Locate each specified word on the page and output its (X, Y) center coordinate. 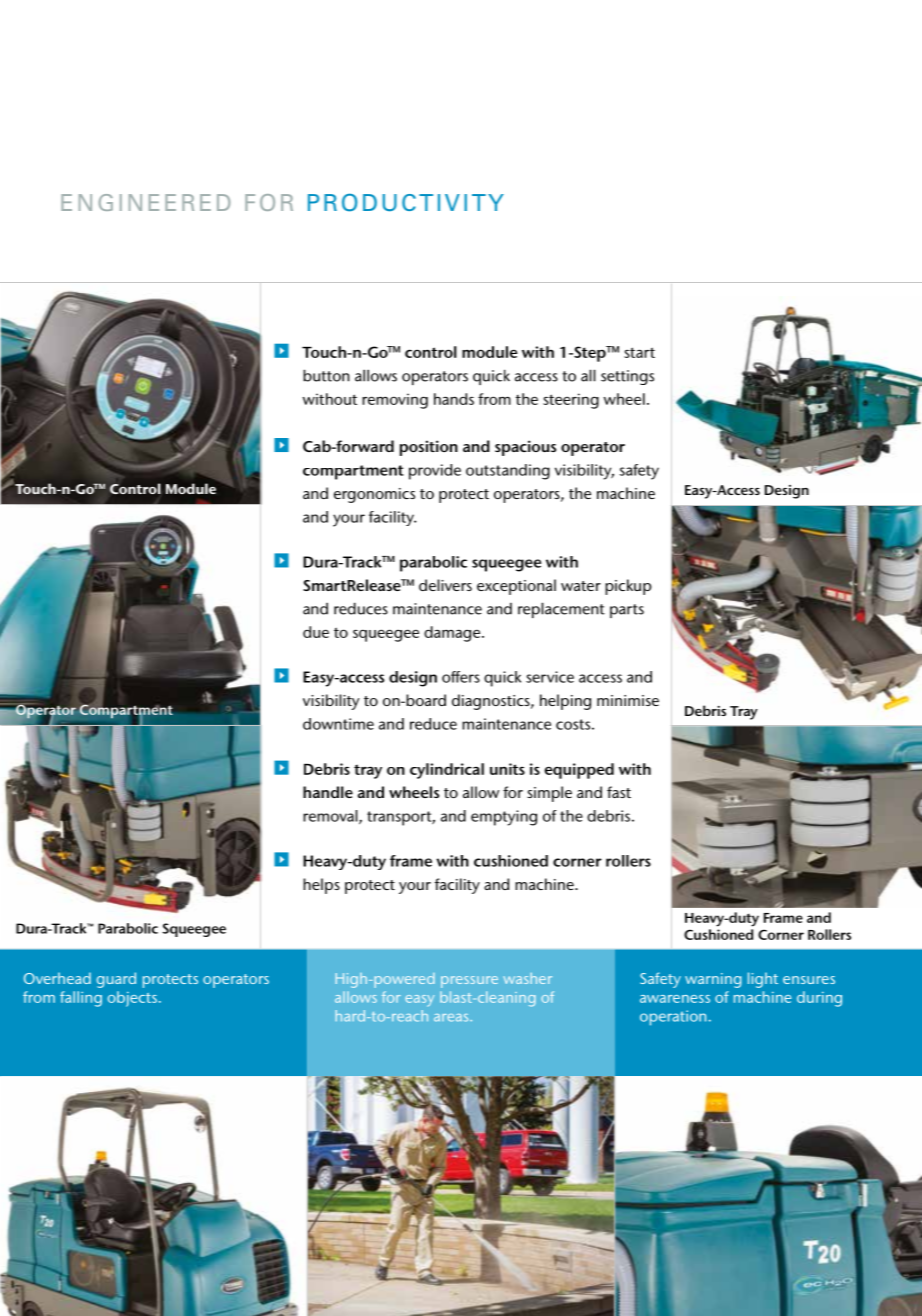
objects (132, 999)
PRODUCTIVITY (406, 202)
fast (619, 792)
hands (454, 399)
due (316, 632)
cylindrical (447, 771)
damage (452, 634)
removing (395, 401)
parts (627, 611)
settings (627, 377)
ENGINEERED (146, 202)
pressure (469, 982)
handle (328, 792)
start (639, 352)
